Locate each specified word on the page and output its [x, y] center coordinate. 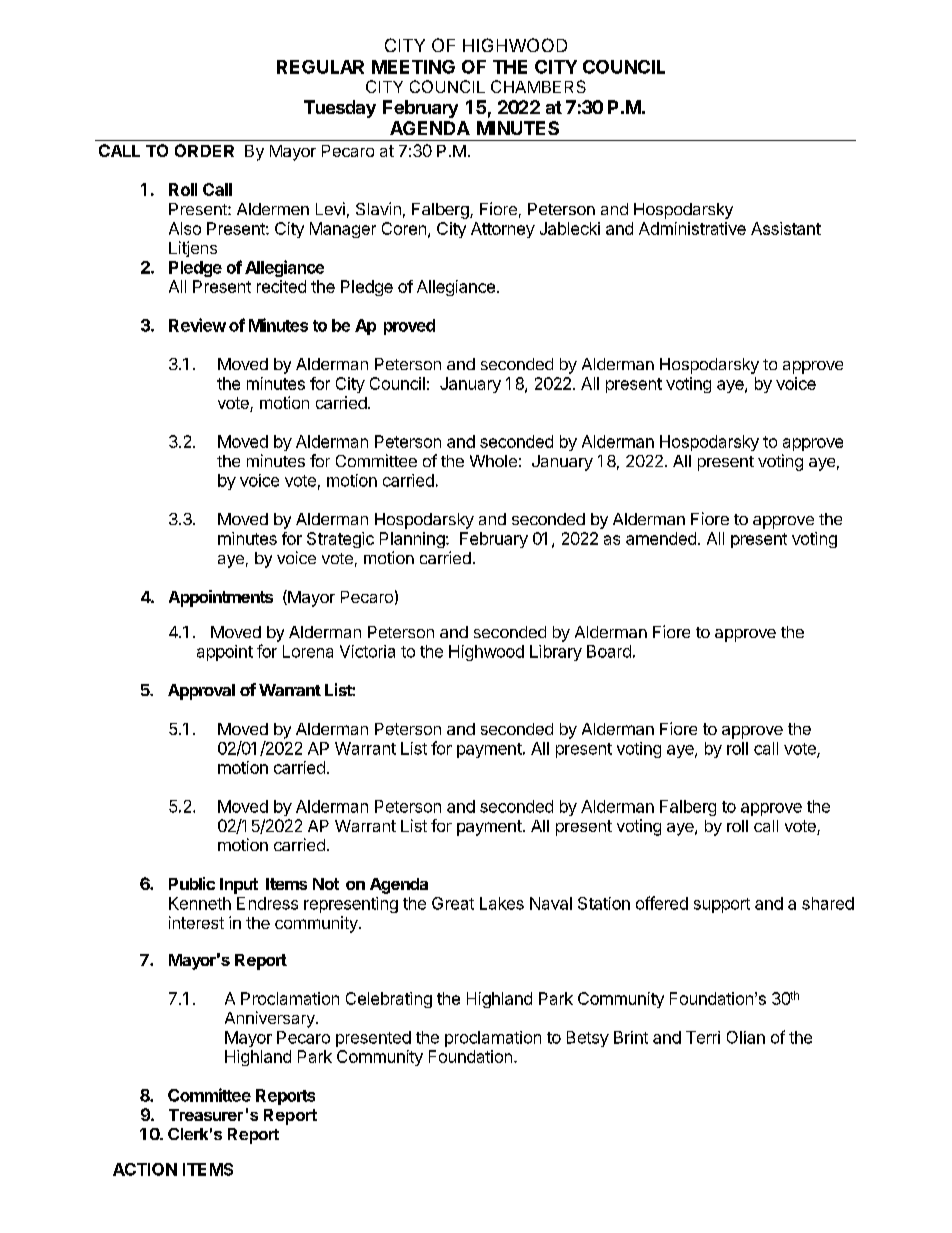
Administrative [692, 228]
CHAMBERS [538, 86]
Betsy [588, 1039]
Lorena [308, 651]
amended [661, 538]
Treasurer [206, 1115]
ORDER [204, 150]
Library [556, 653]
